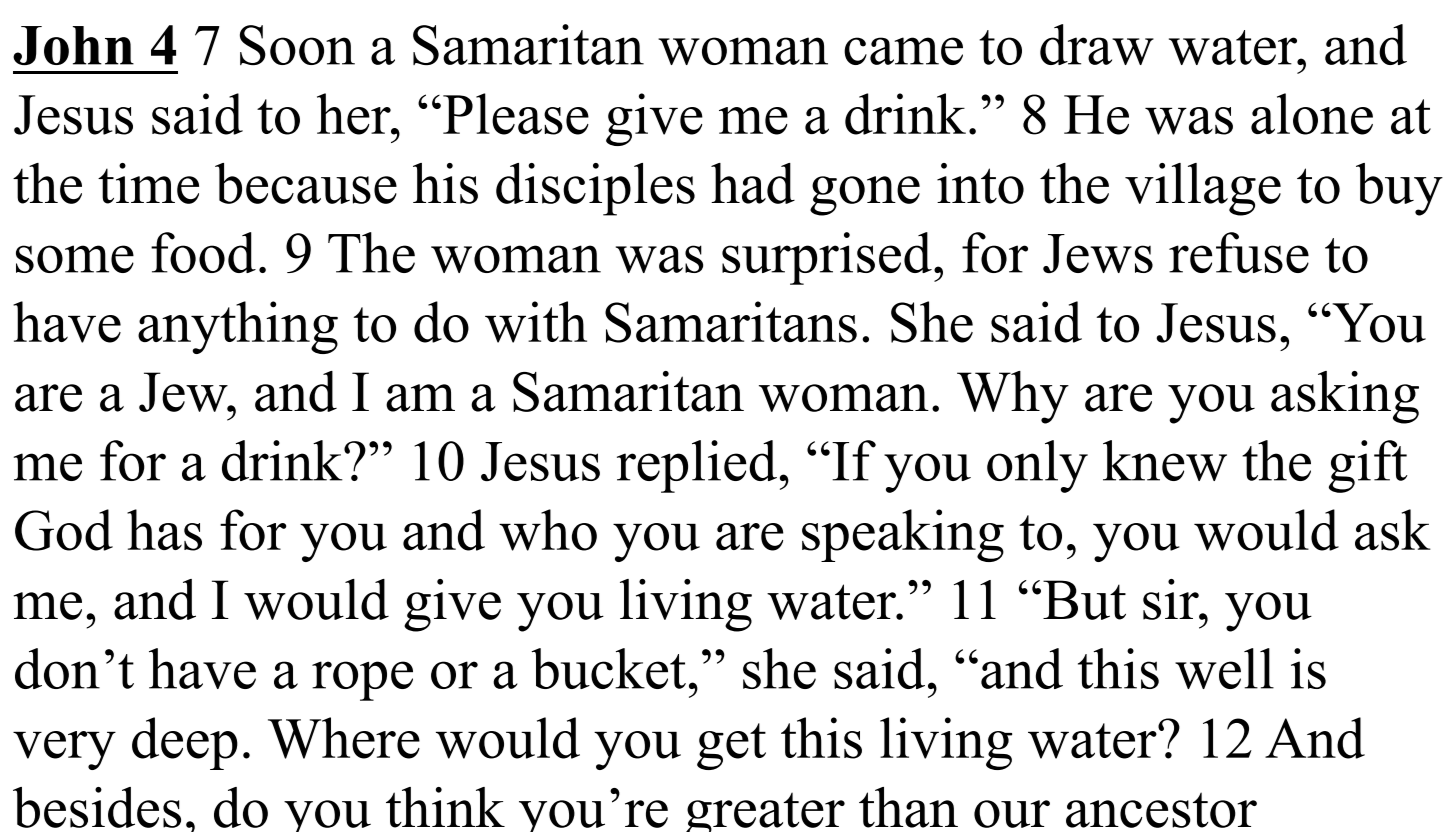  I want to click on greater, so click(765, 812).
